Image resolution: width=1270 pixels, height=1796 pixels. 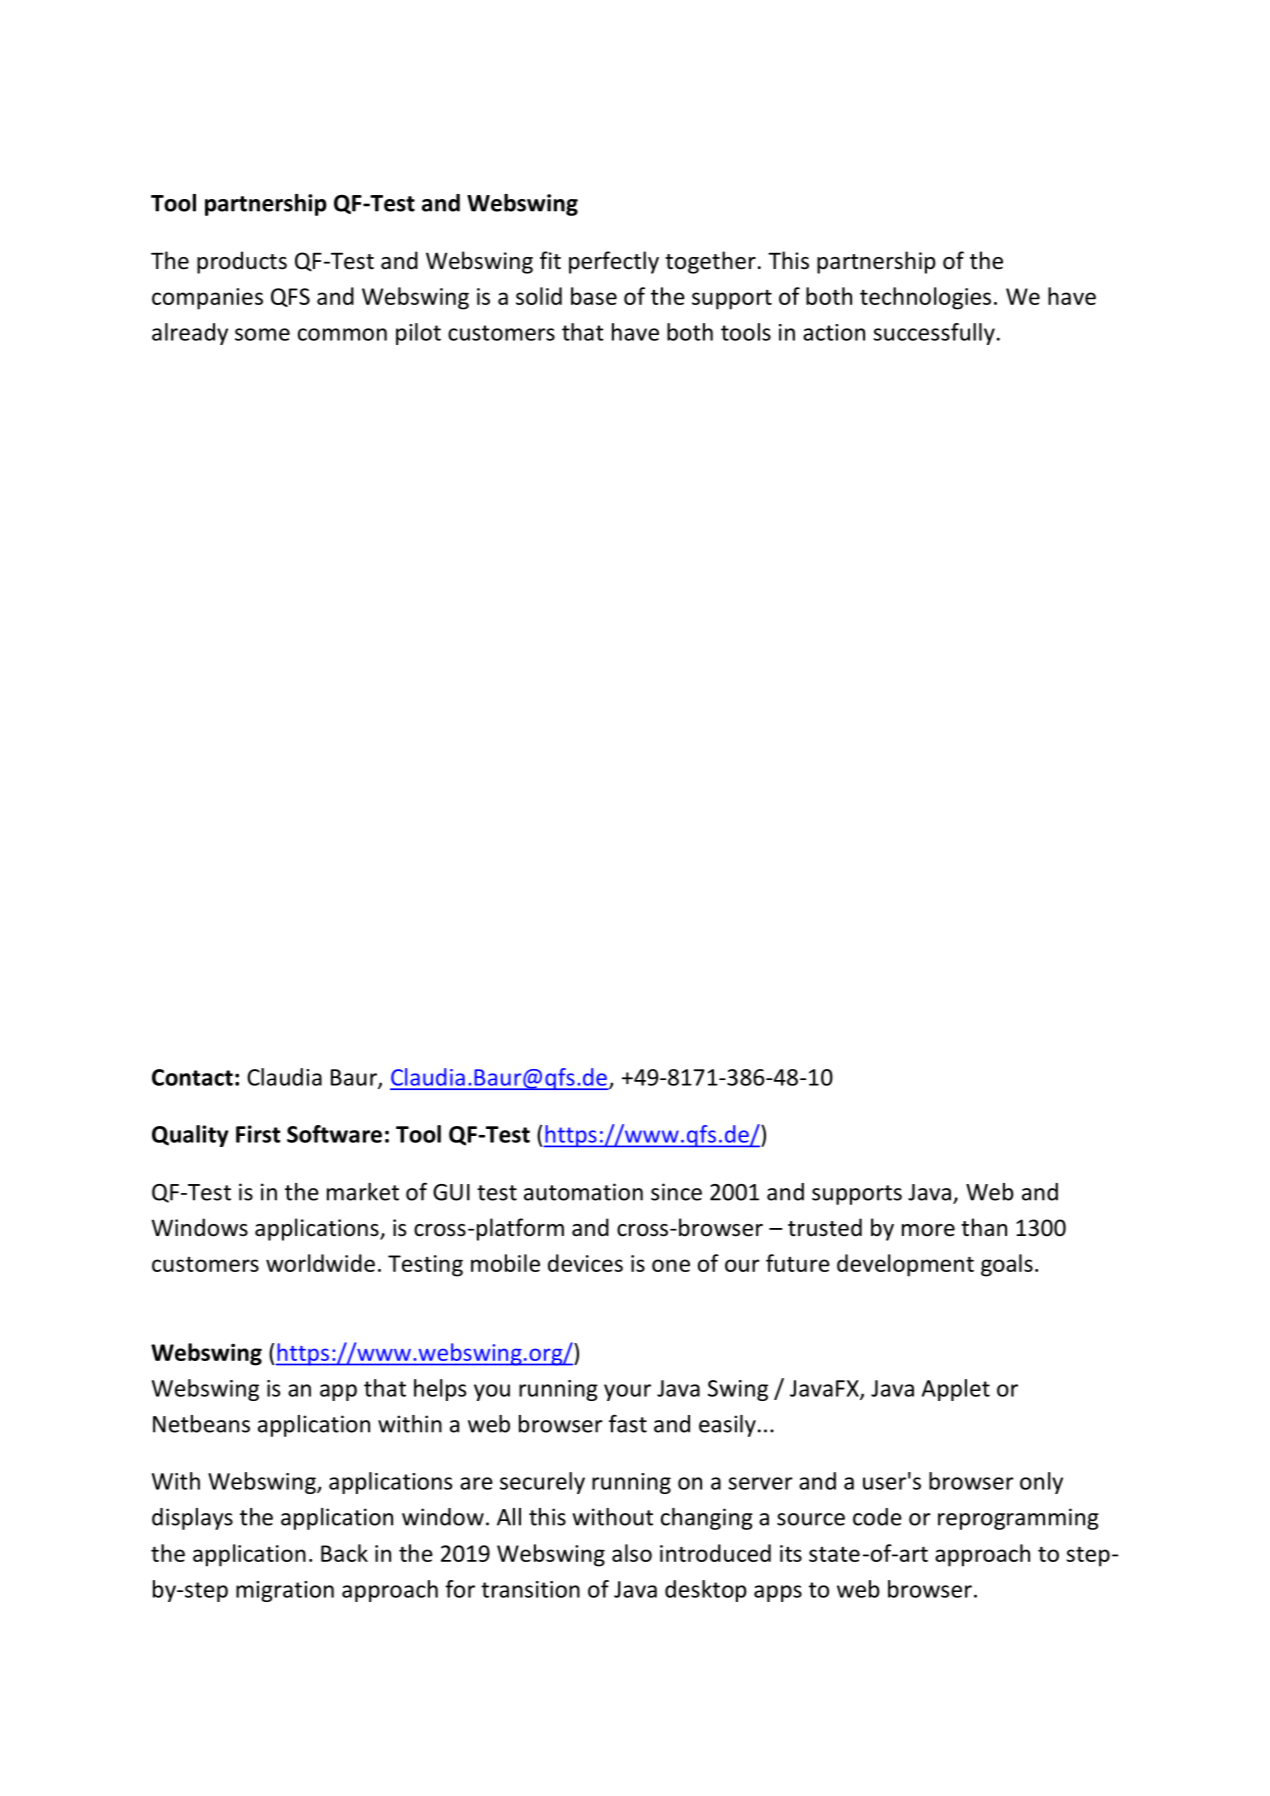 What do you see at coordinates (632, 1553) in the screenshot?
I see `also` at bounding box center [632, 1553].
